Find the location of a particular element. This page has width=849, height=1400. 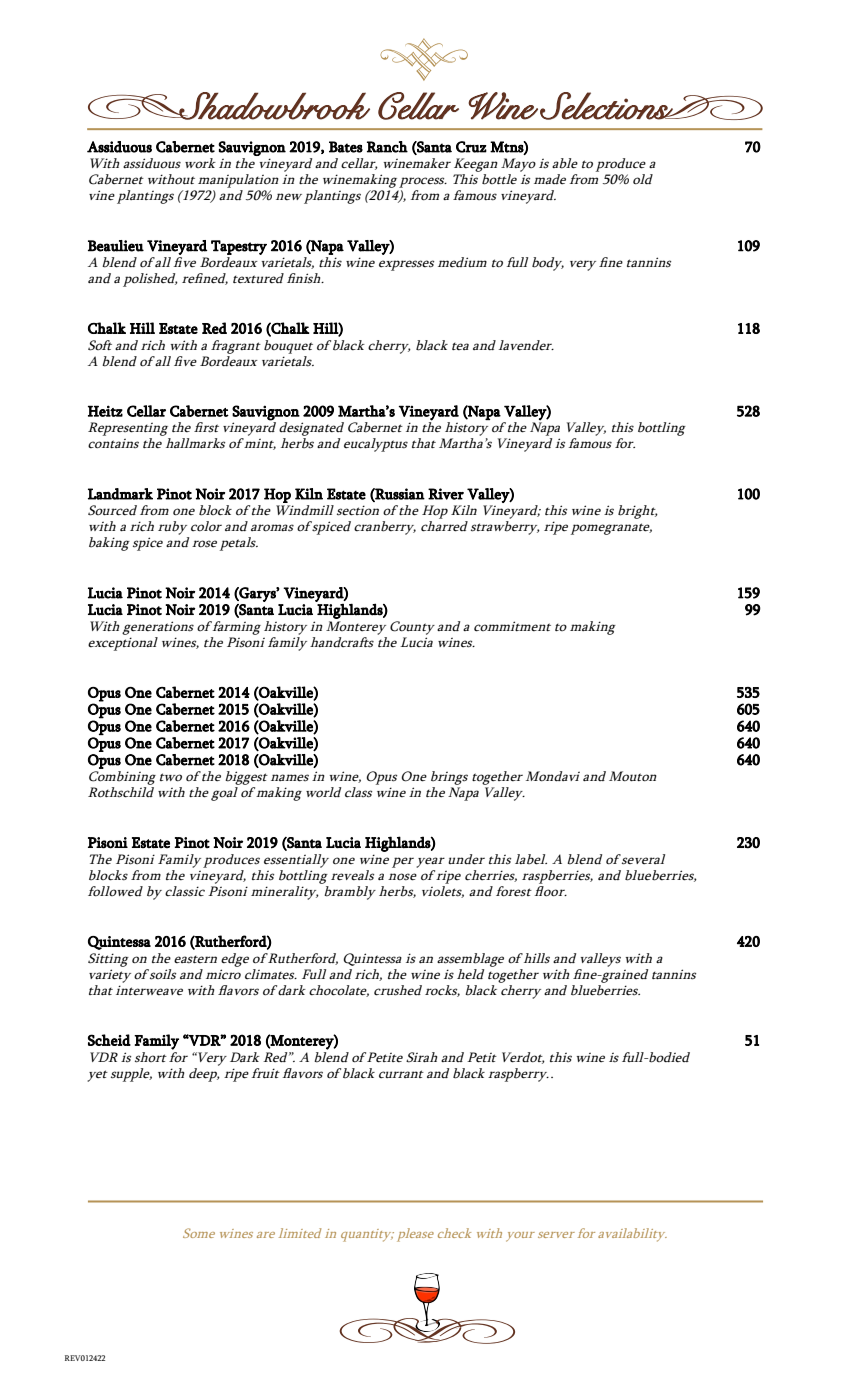

River is located at coordinates (446, 494).
